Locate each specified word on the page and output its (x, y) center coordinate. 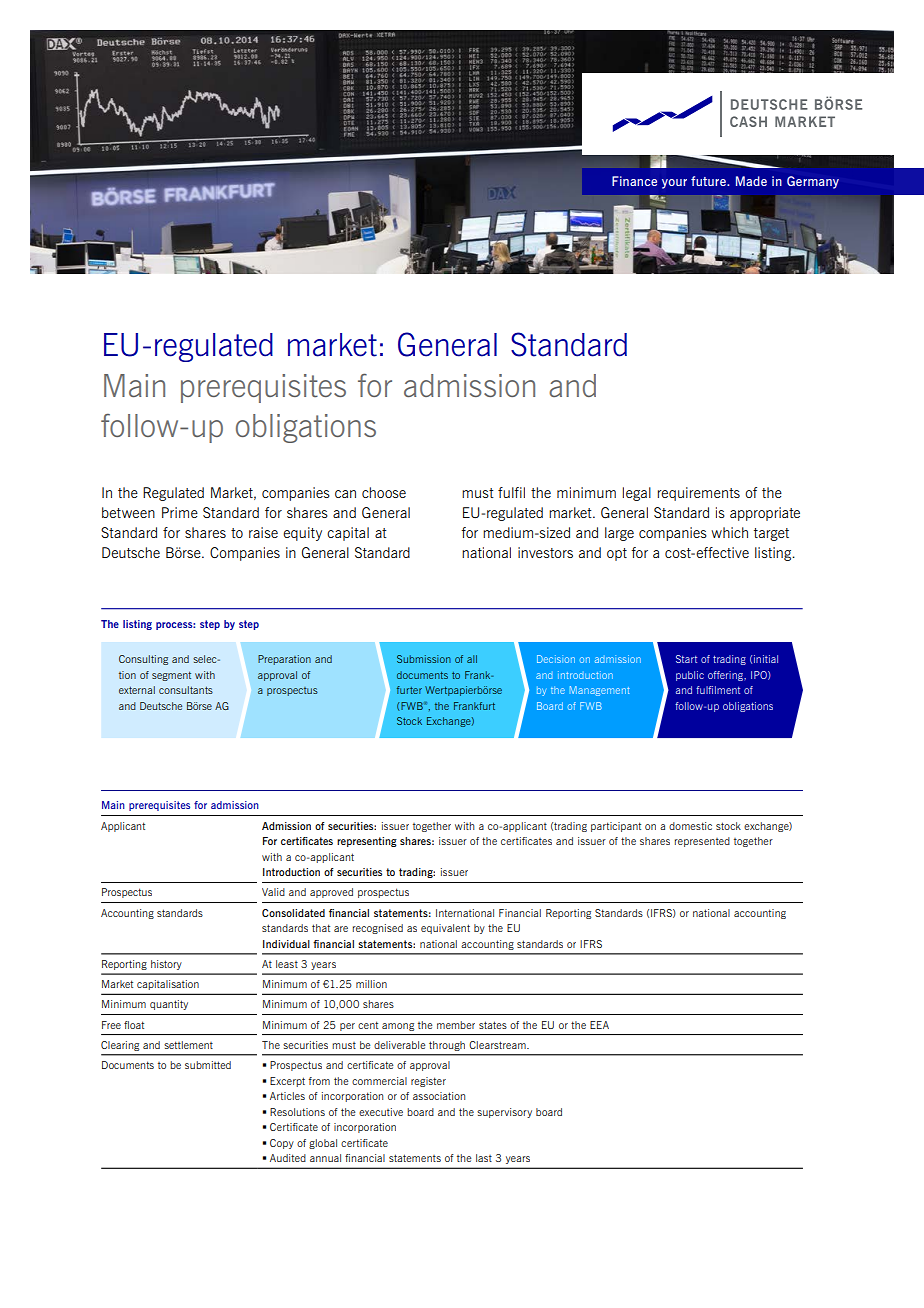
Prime (180, 512)
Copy (282, 1144)
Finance (634, 181)
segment (171, 676)
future (709, 181)
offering (726, 676)
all (472, 659)
